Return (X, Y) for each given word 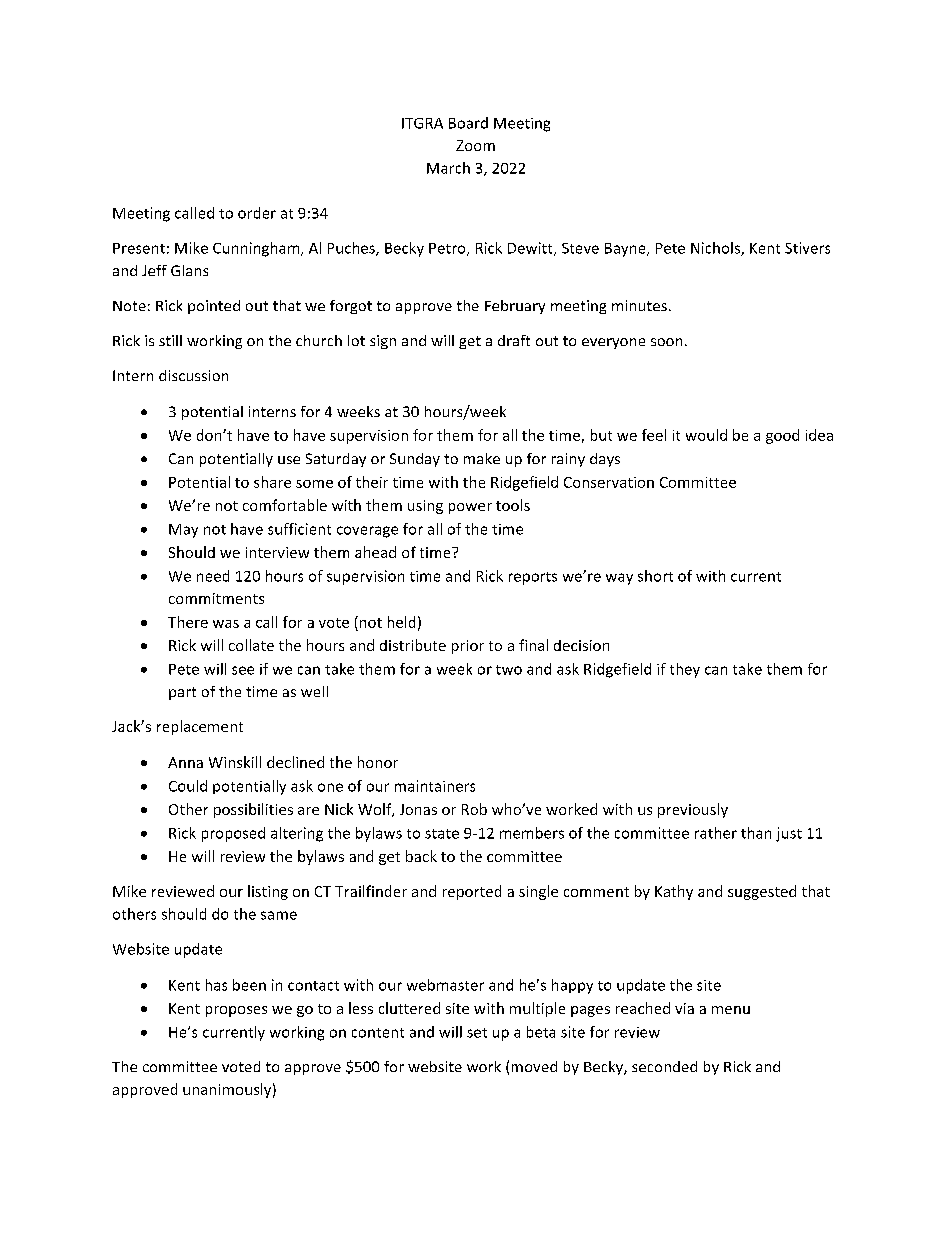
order (257, 213)
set (477, 1033)
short (655, 576)
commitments (216, 598)
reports (533, 578)
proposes (236, 1011)
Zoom (475, 145)
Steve (580, 248)
